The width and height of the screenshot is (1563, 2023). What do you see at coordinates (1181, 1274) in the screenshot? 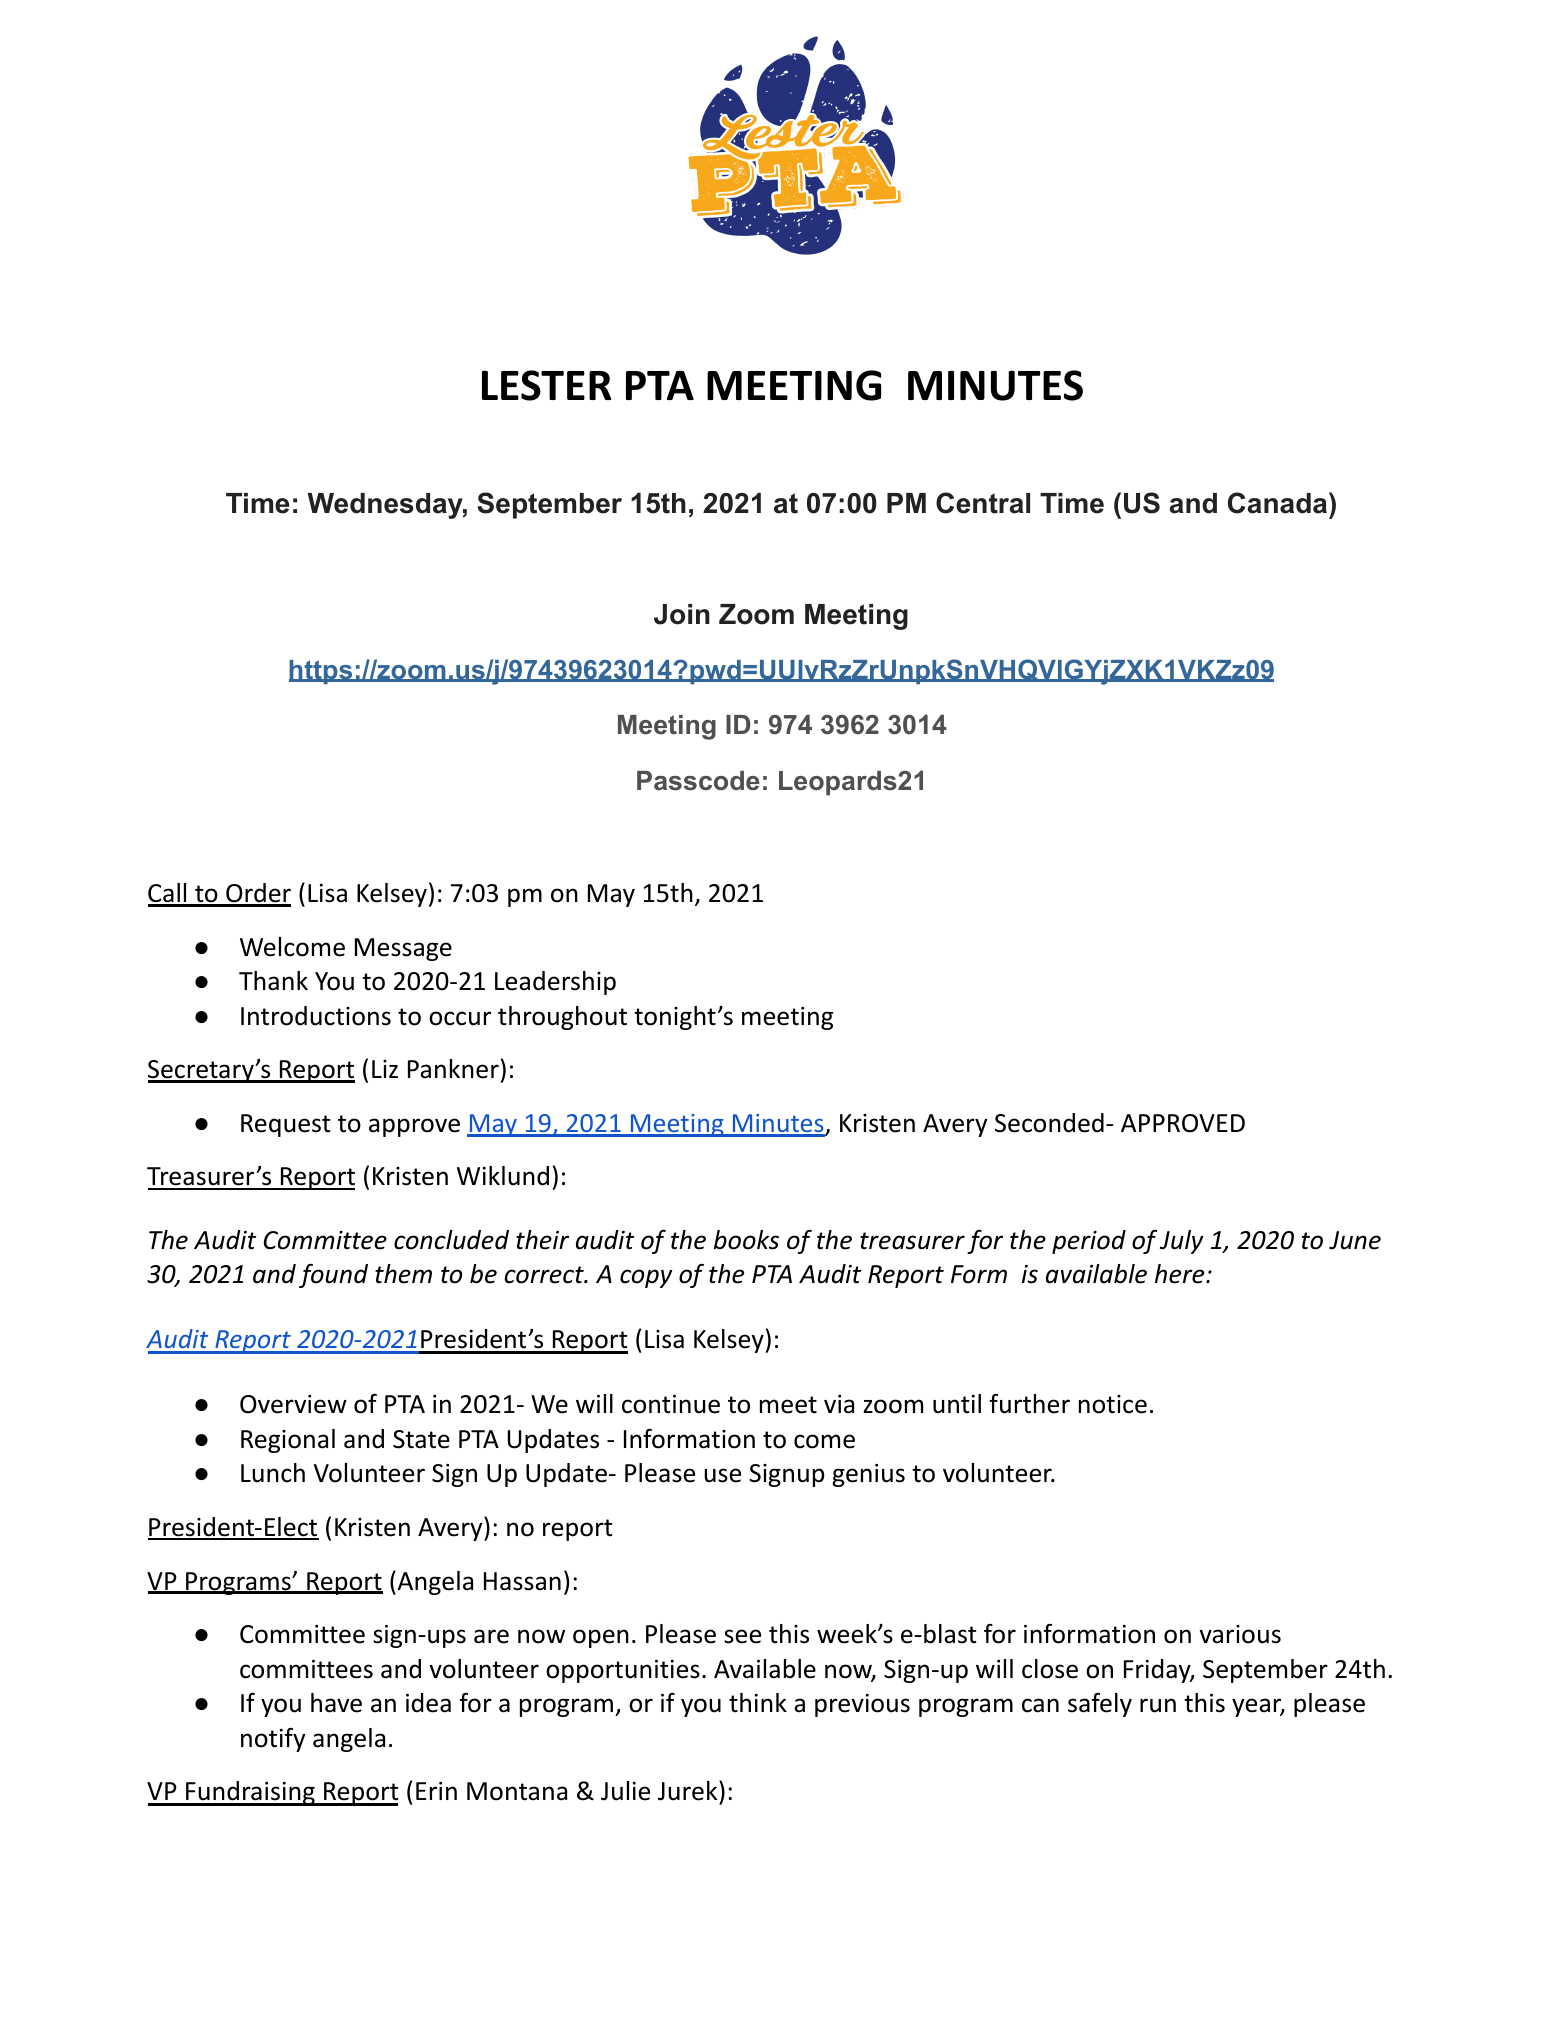
I see `here` at bounding box center [1181, 1274].
